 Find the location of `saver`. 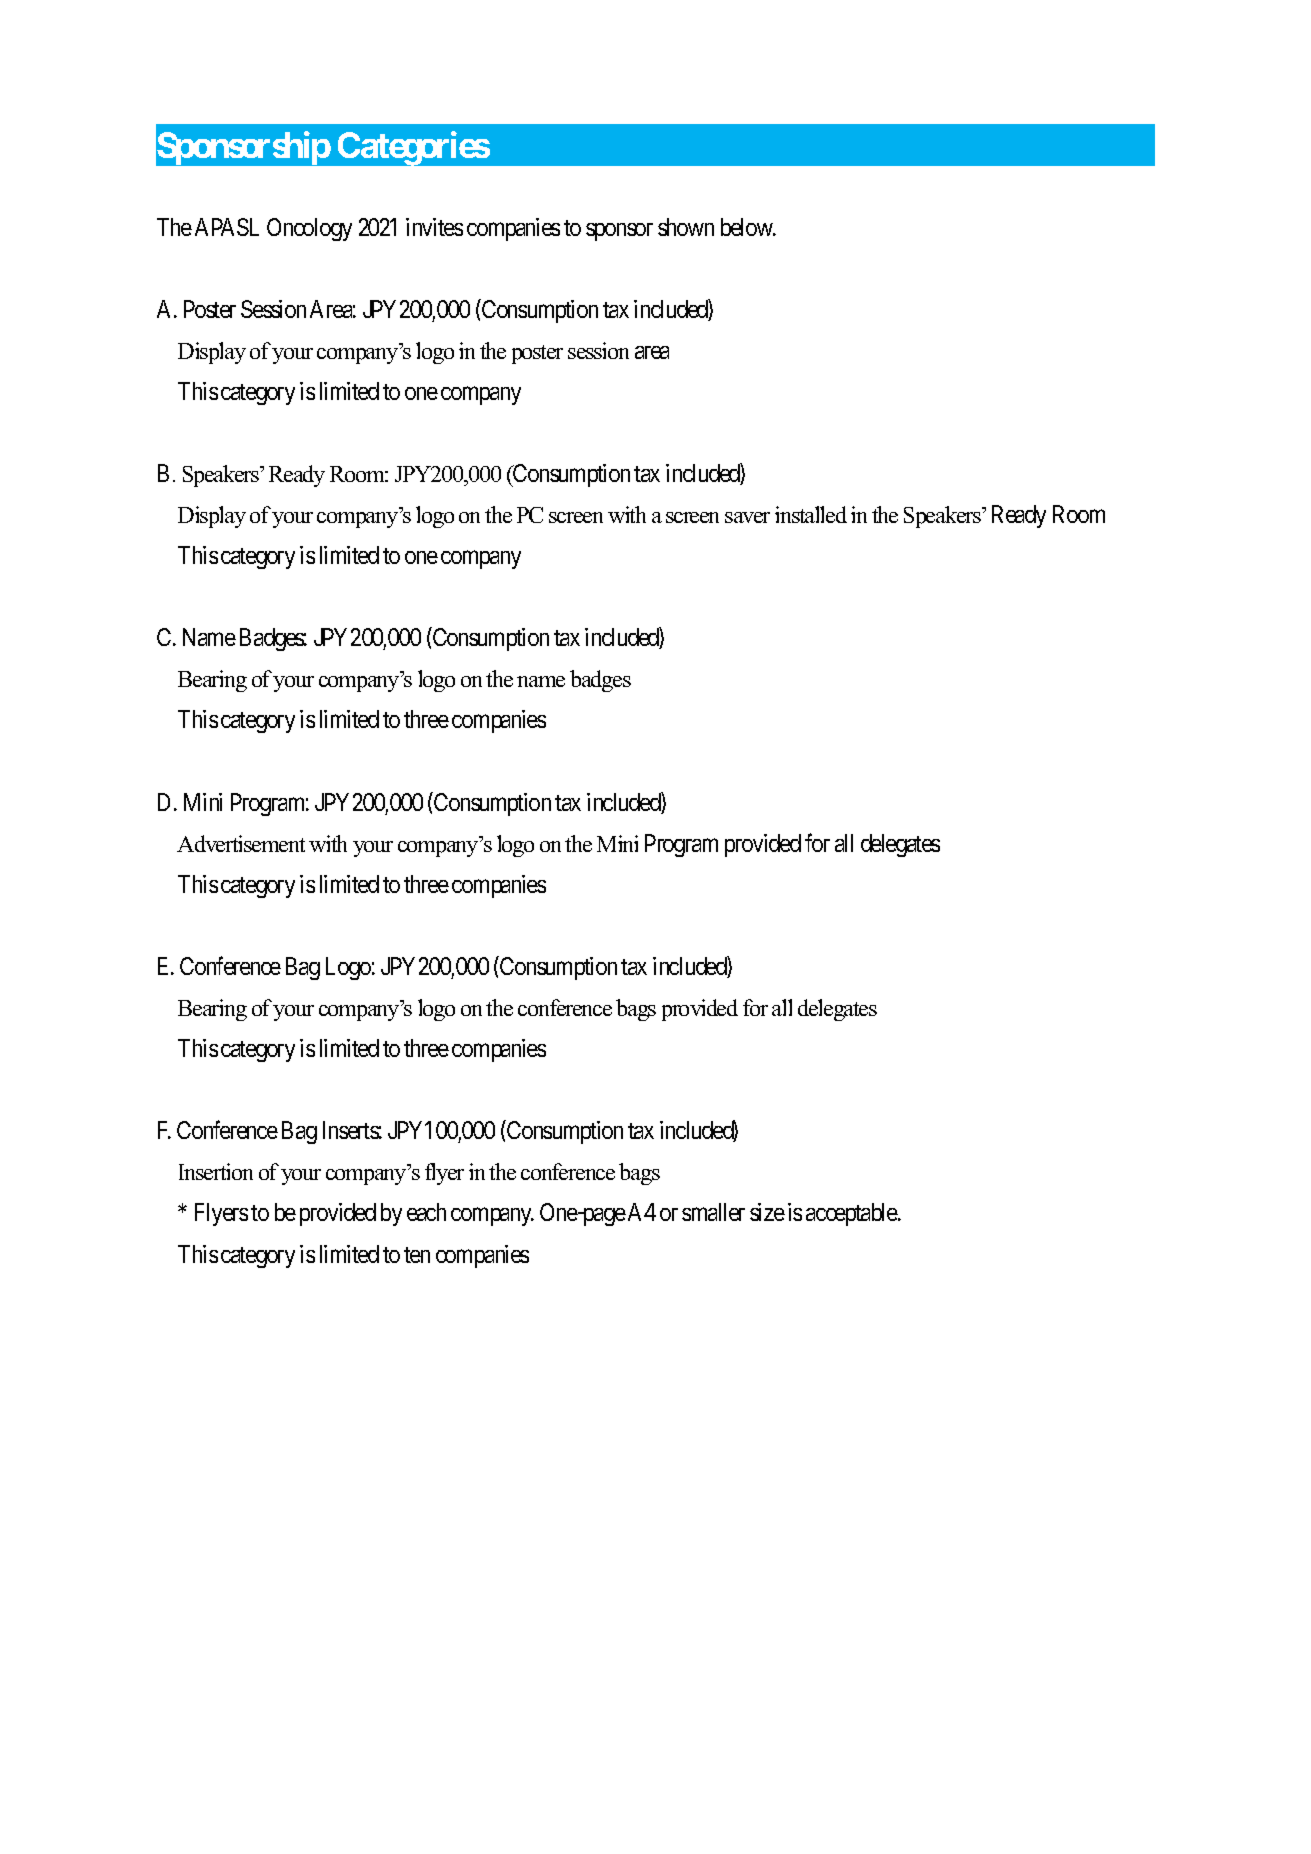

saver is located at coordinates (747, 517).
